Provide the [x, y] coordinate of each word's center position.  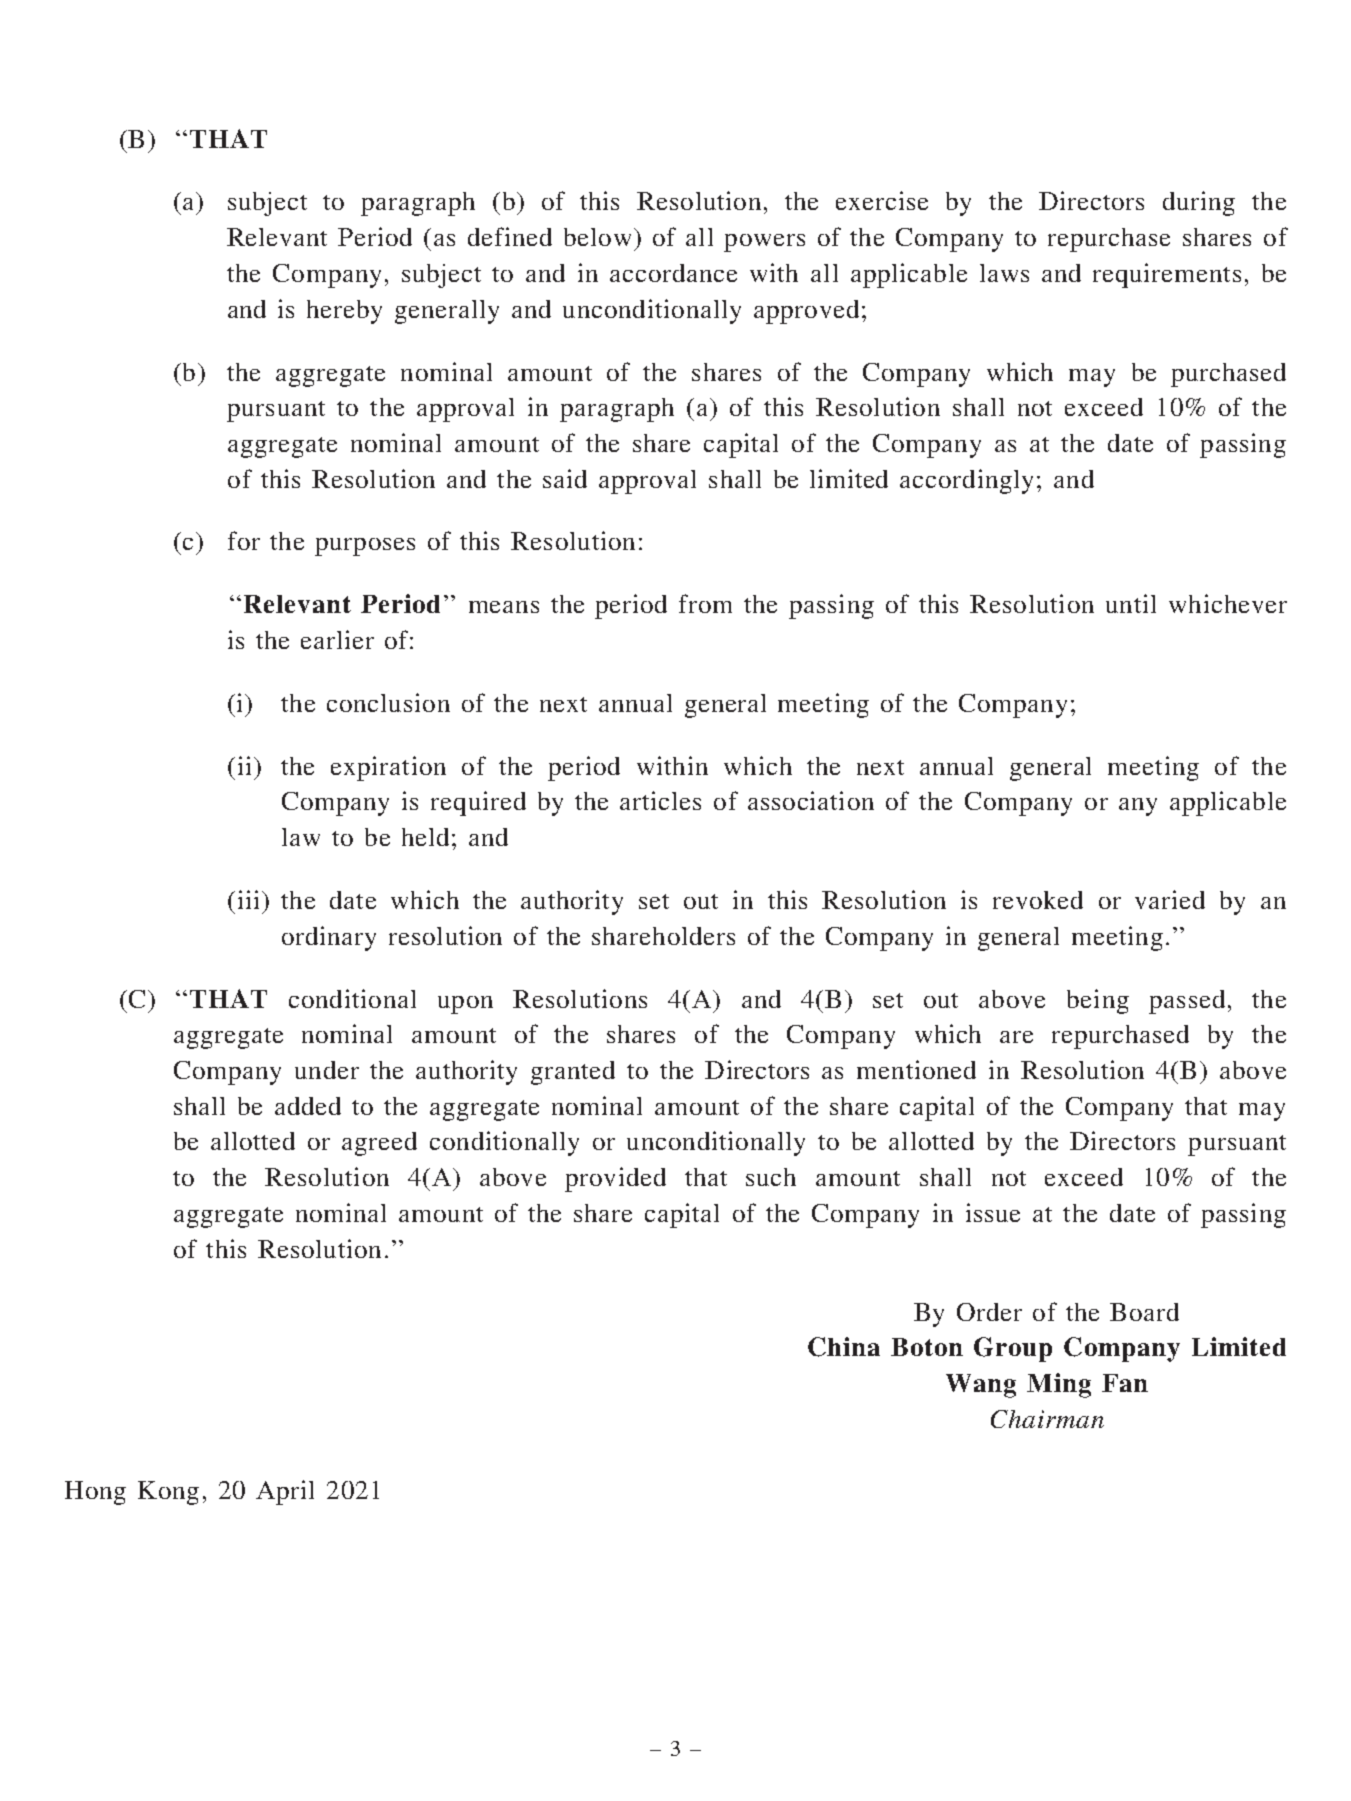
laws [1004, 273]
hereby [344, 312]
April [285, 1492]
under [327, 1070]
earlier [337, 639]
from [705, 603]
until [1131, 603]
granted [573, 1073]
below [597, 237]
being [1098, 1001]
